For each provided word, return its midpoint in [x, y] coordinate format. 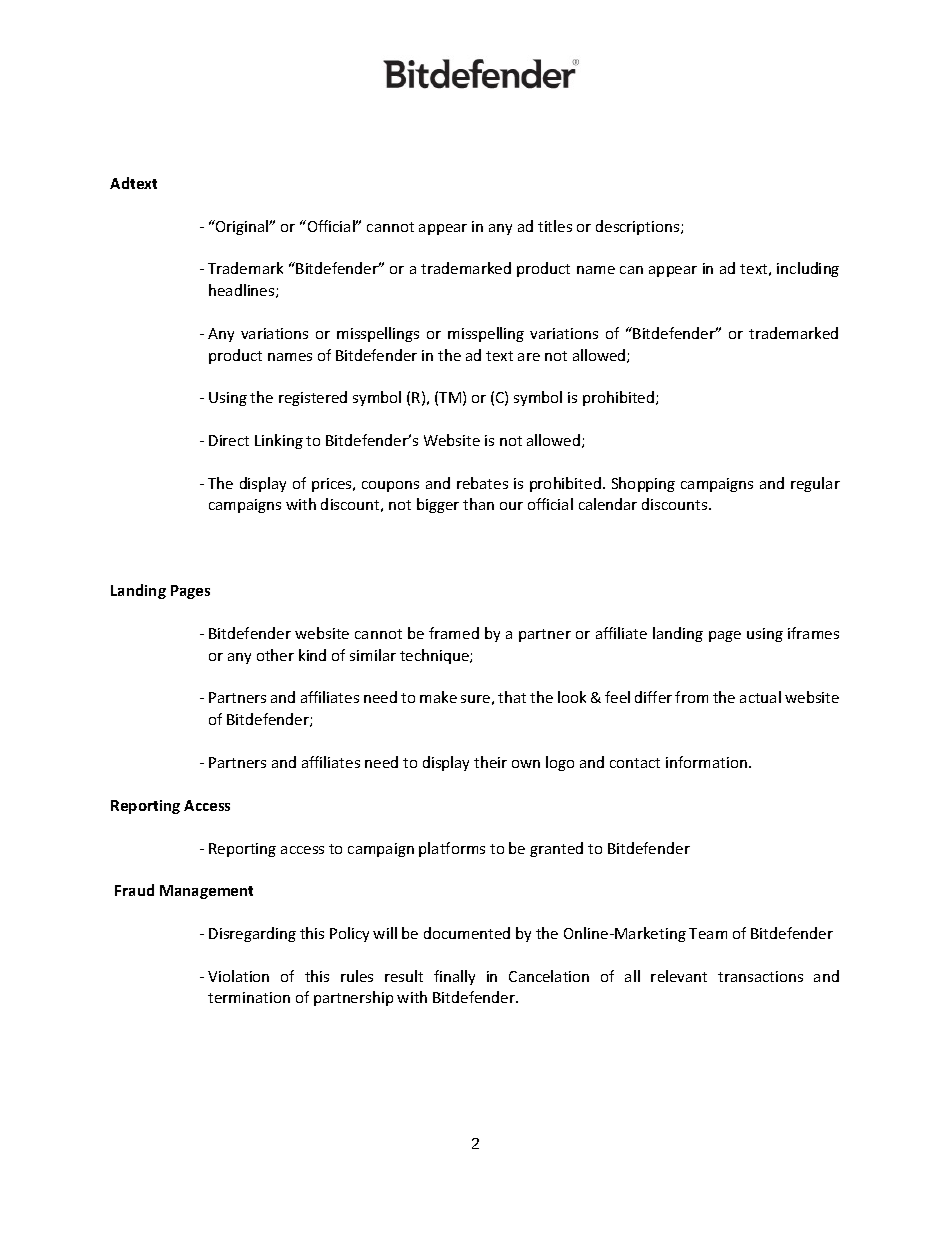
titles [555, 226]
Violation [238, 976]
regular [815, 484]
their [490, 762]
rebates [482, 483]
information [706, 762]
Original [242, 227]
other [275, 655]
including [808, 269]
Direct [229, 440]
